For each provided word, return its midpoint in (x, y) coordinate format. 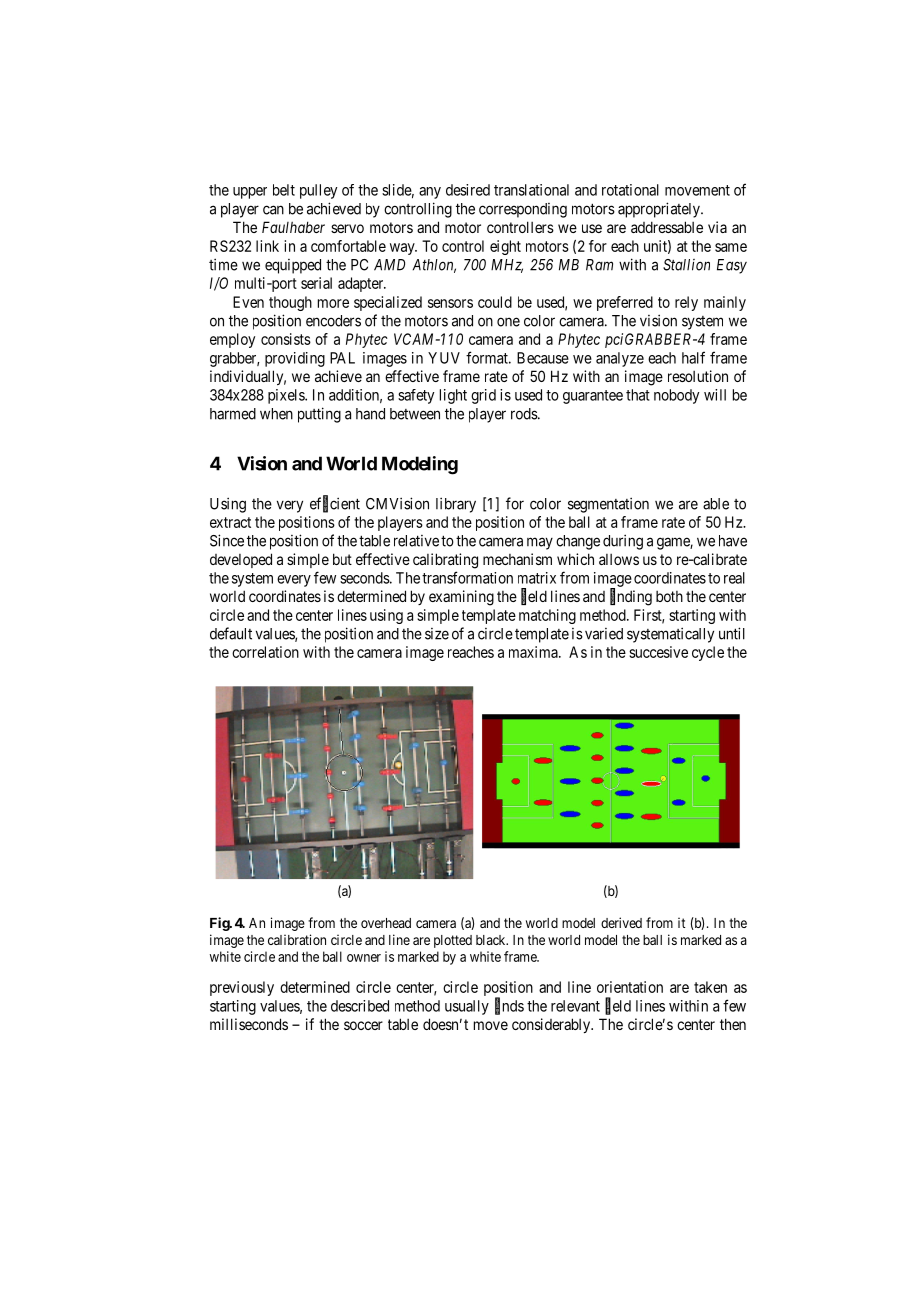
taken (710, 987)
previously (242, 988)
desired (468, 190)
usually (467, 1007)
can (273, 210)
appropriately (660, 210)
